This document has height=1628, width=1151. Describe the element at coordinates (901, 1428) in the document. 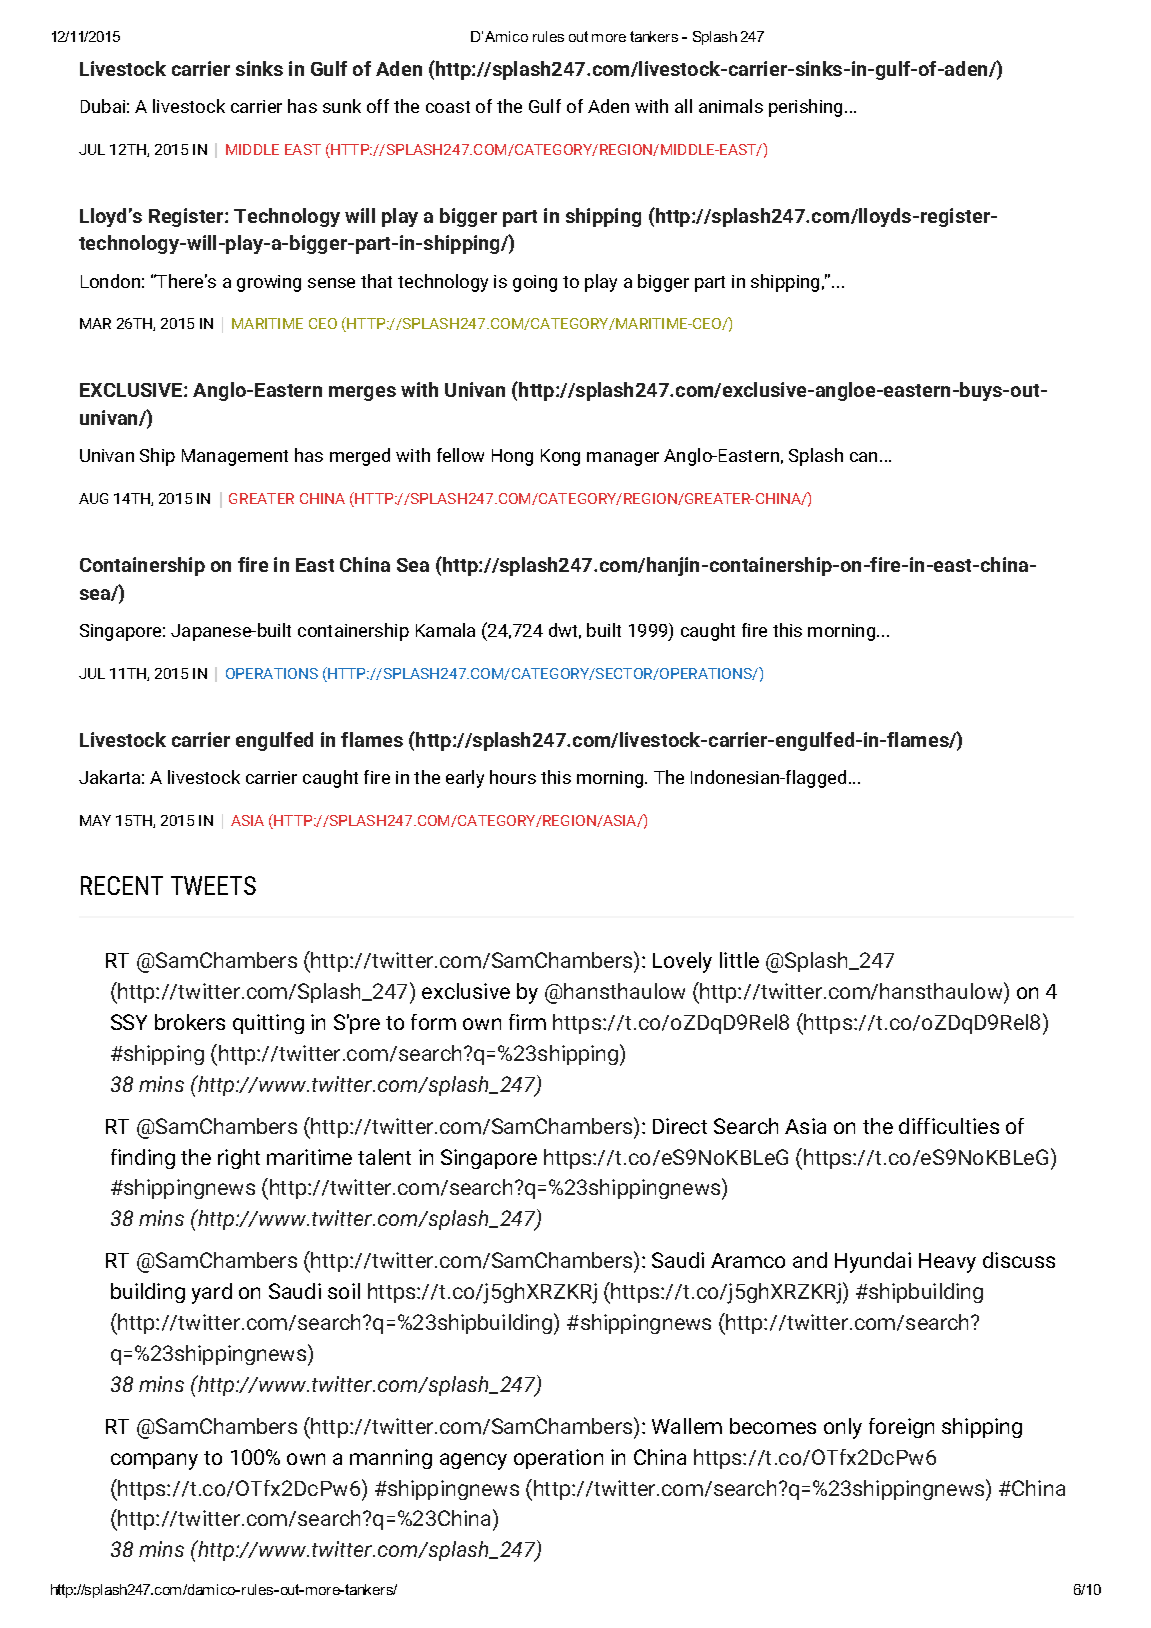

I see `foreign` at that location.
